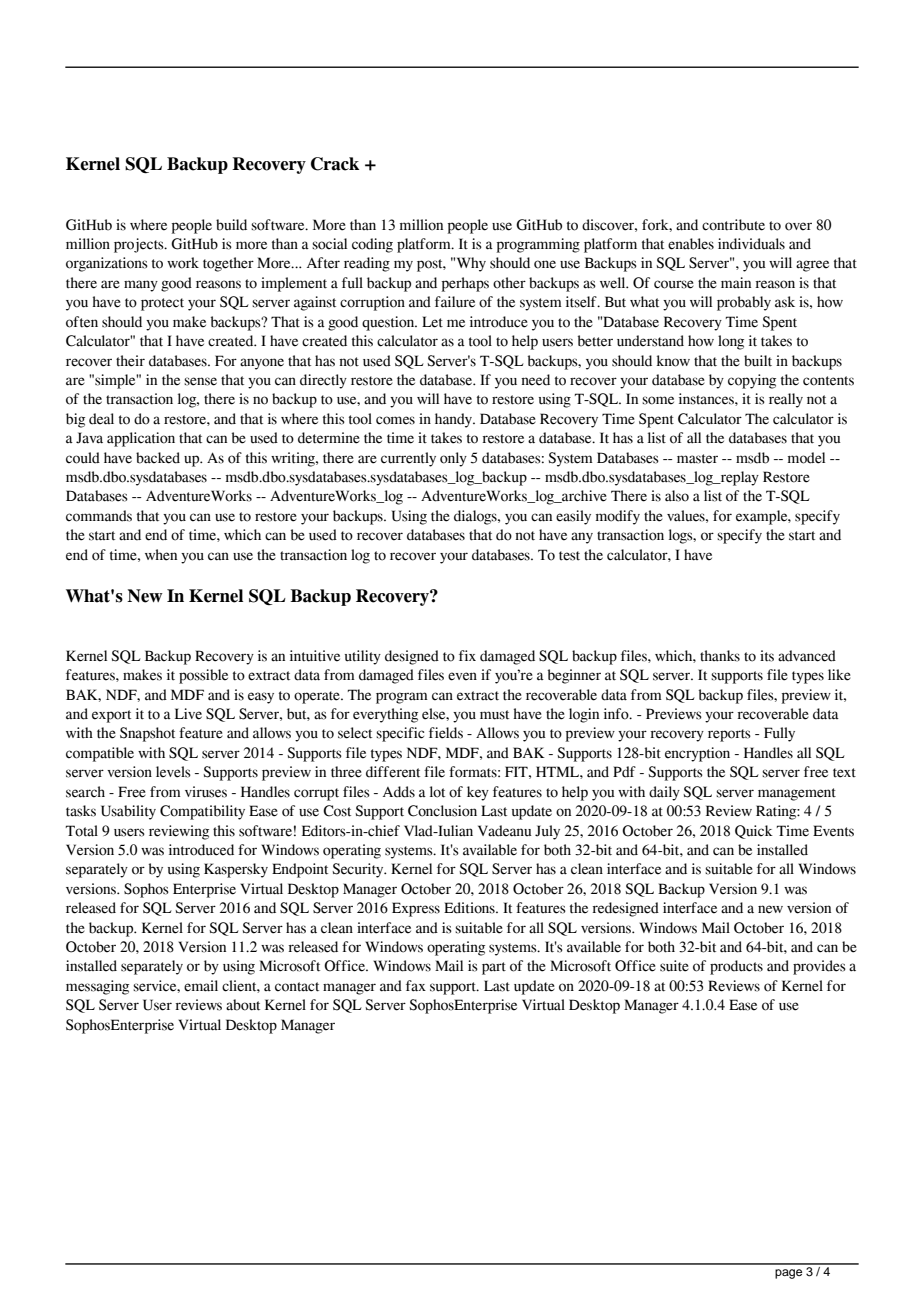 The image size is (924, 1308). Describe the element at coordinates (446, 733) in the document. I see `fields` at that location.
